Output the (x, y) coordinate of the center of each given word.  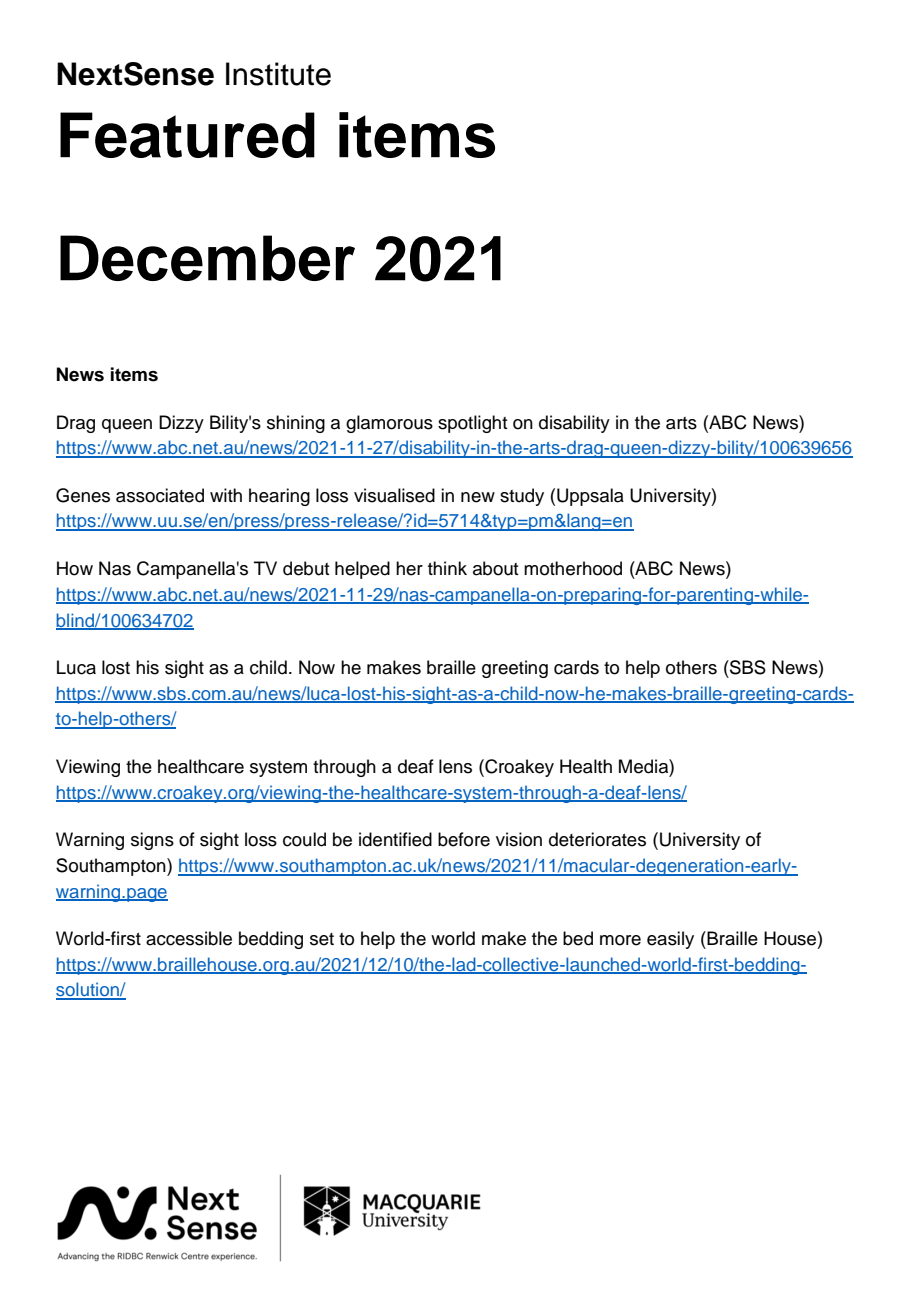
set (322, 939)
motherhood (573, 568)
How (75, 568)
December (207, 258)
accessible (189, 938)
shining (296, 424)
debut (306, 568)
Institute (278, 74)
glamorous (389, 424)
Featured (187, 135)
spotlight (472, 424)
